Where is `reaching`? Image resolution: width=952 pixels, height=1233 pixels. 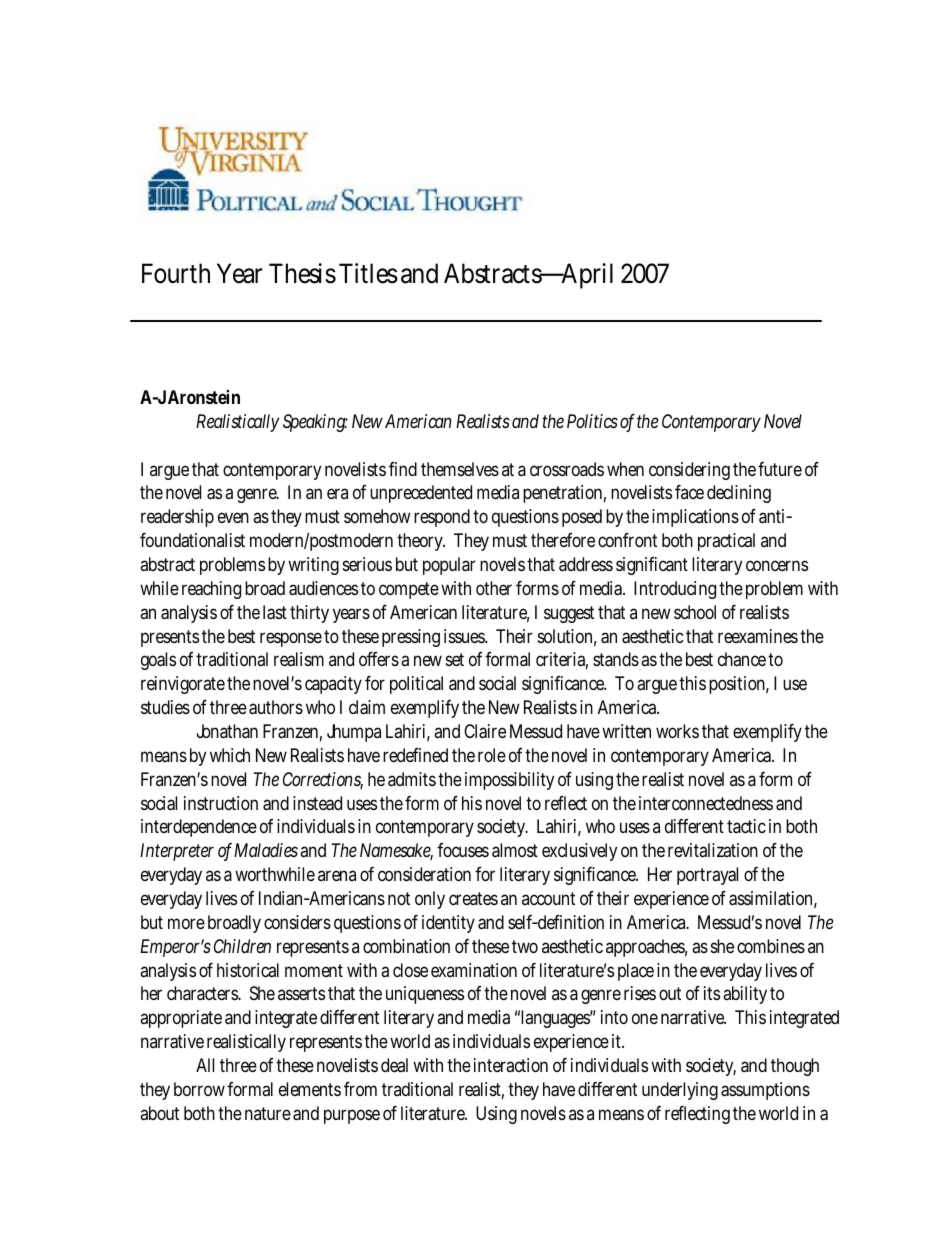
reaching is located at coordinates (211, 590).
